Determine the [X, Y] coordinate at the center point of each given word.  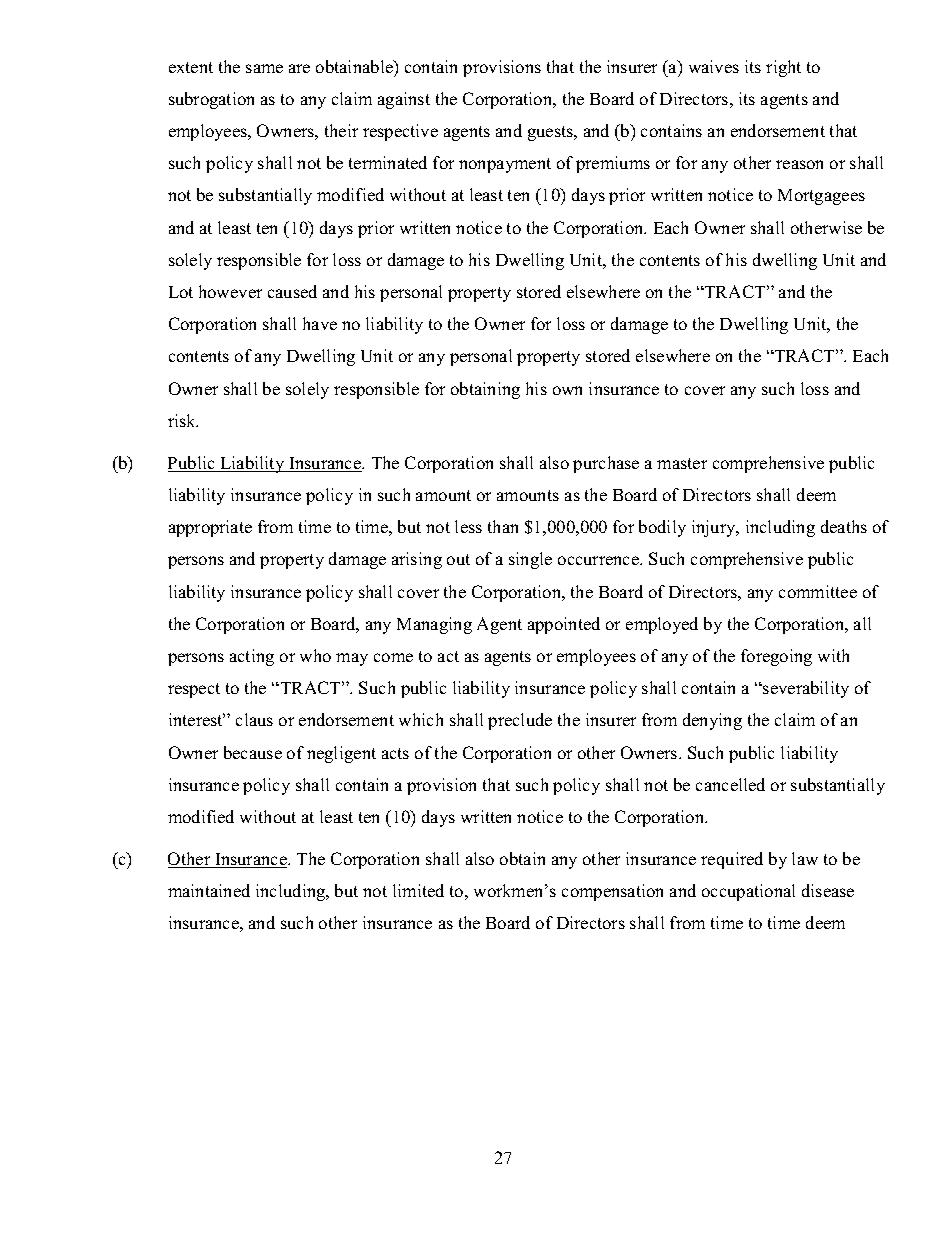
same [264, 68]
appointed [564, 625]
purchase [606, 464]
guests [552, 133]
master [682, 463]
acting [252, 657]
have [320, 323]
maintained [209, 890]
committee [818, 591]
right [783, 68]
